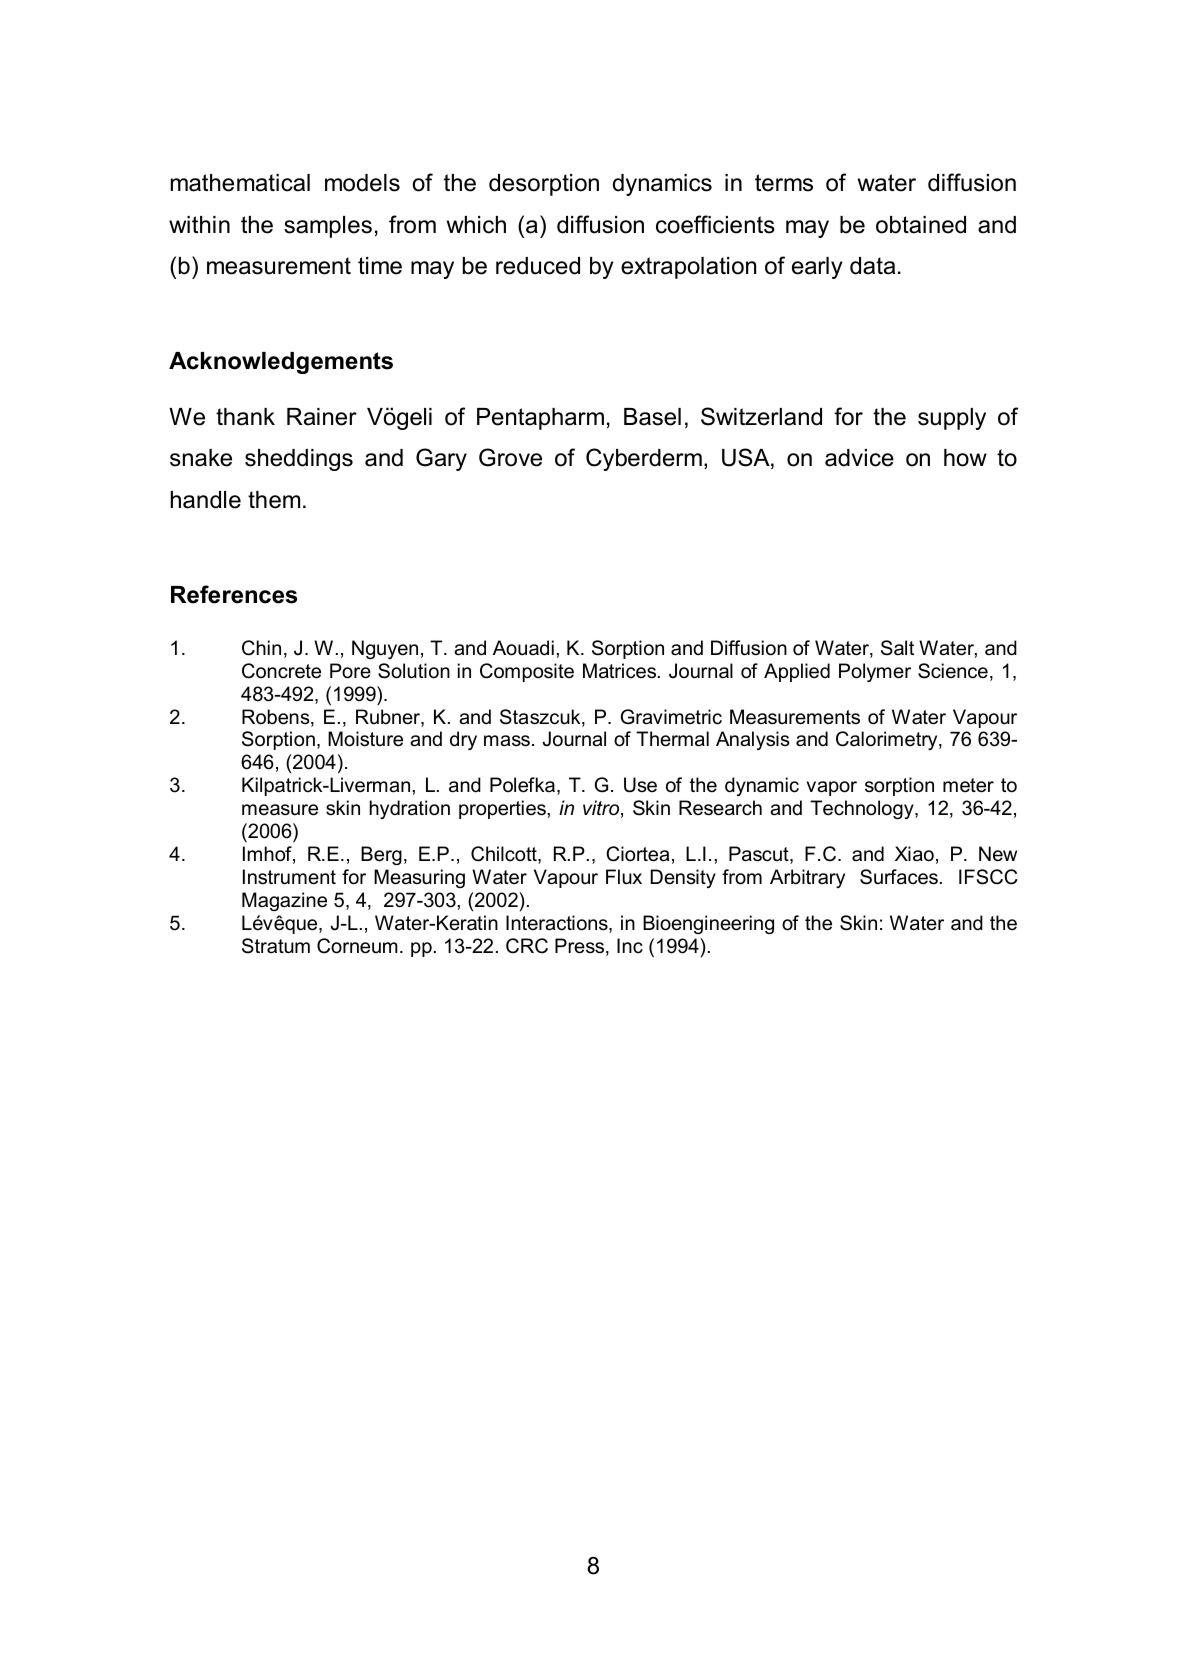 The width and height of the screenshot is (1187, 1678). What do you see at coordinates (234, 594) in the screenshot?
I see `References` at bounding box center [234, 594].
